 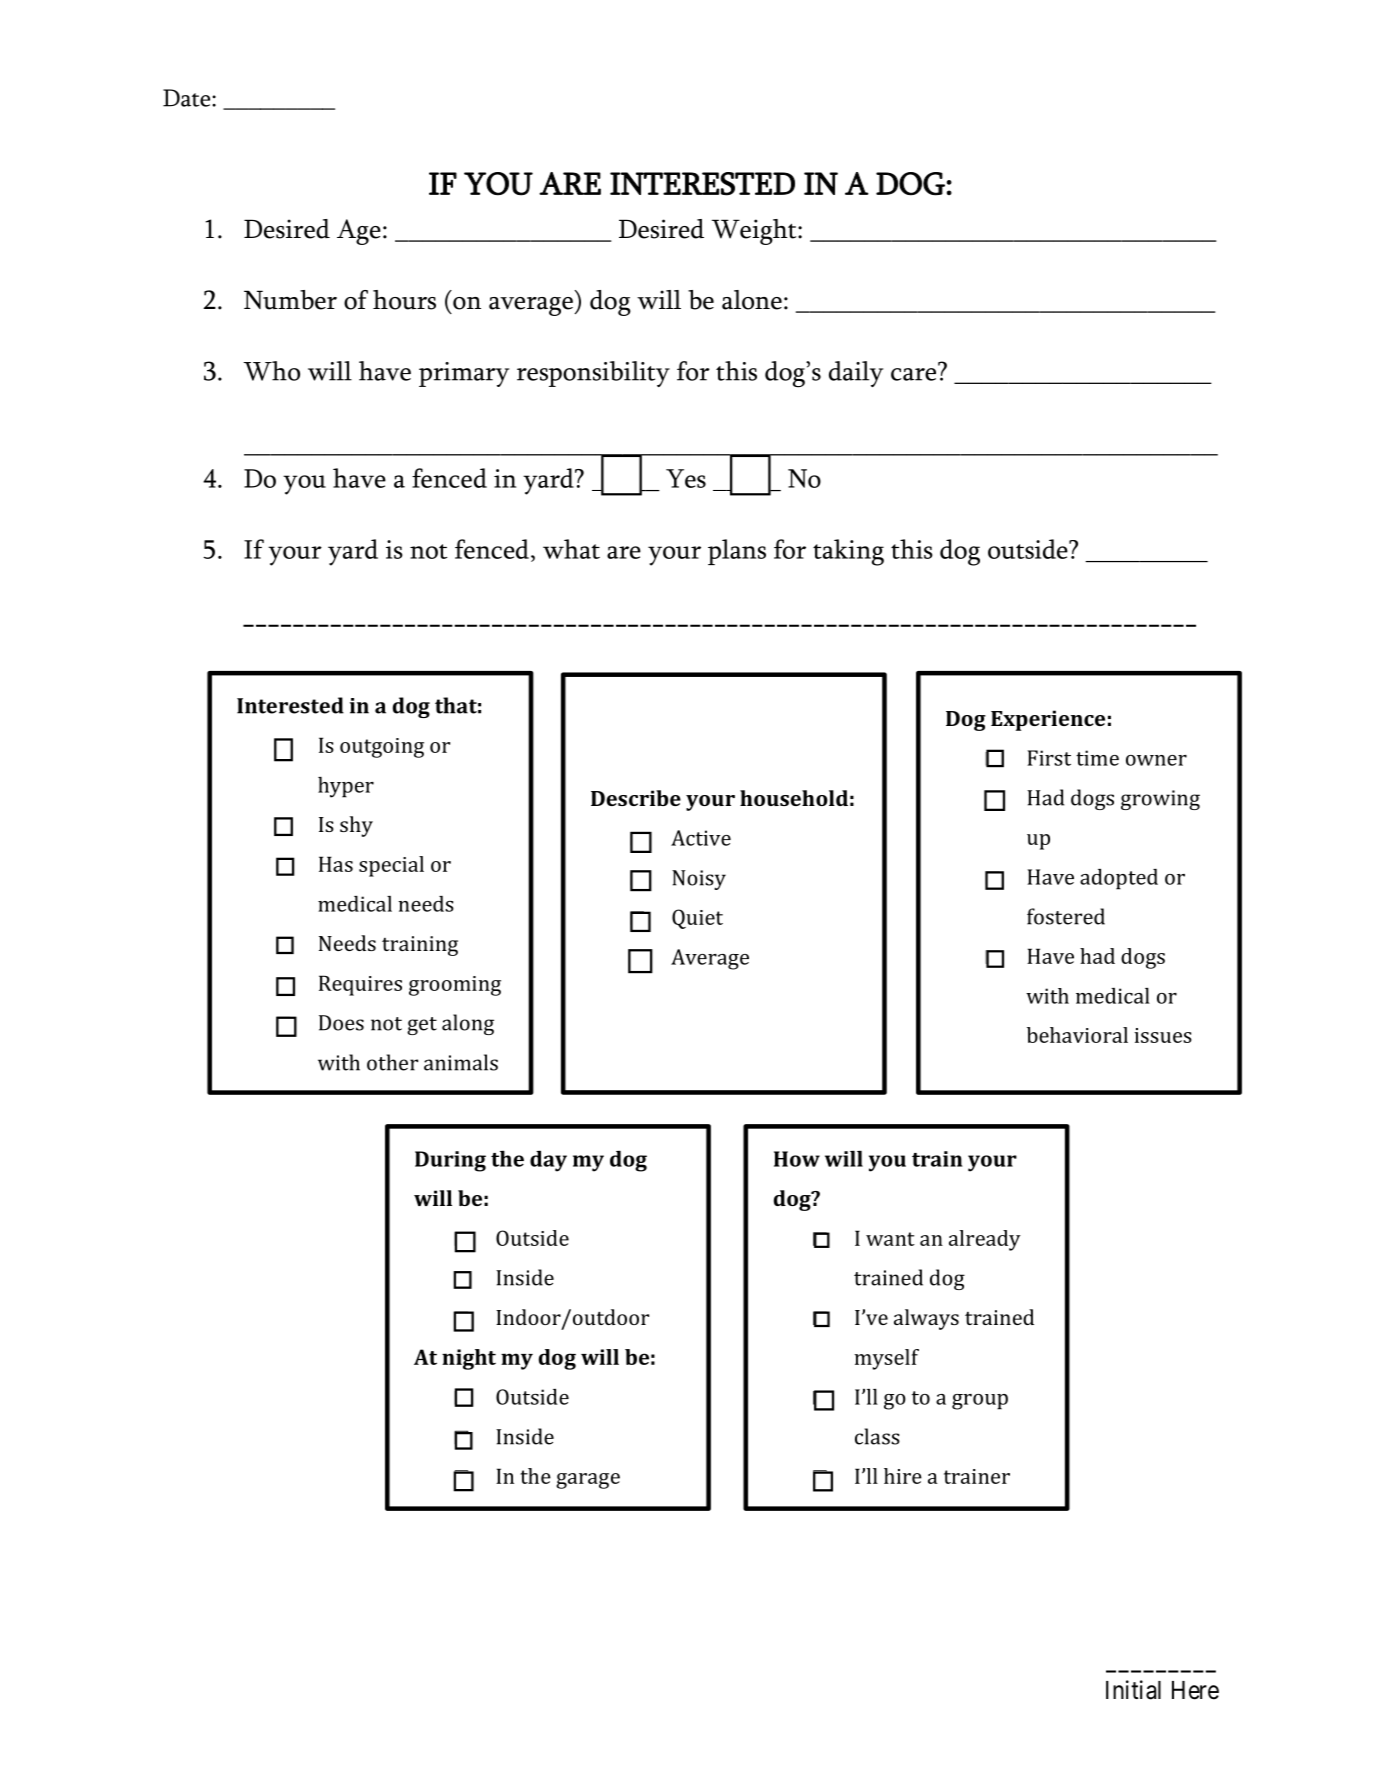 What do you see at coordinates (188, 98) in the page?
I see `Date` at bounding box center [188, 98].
